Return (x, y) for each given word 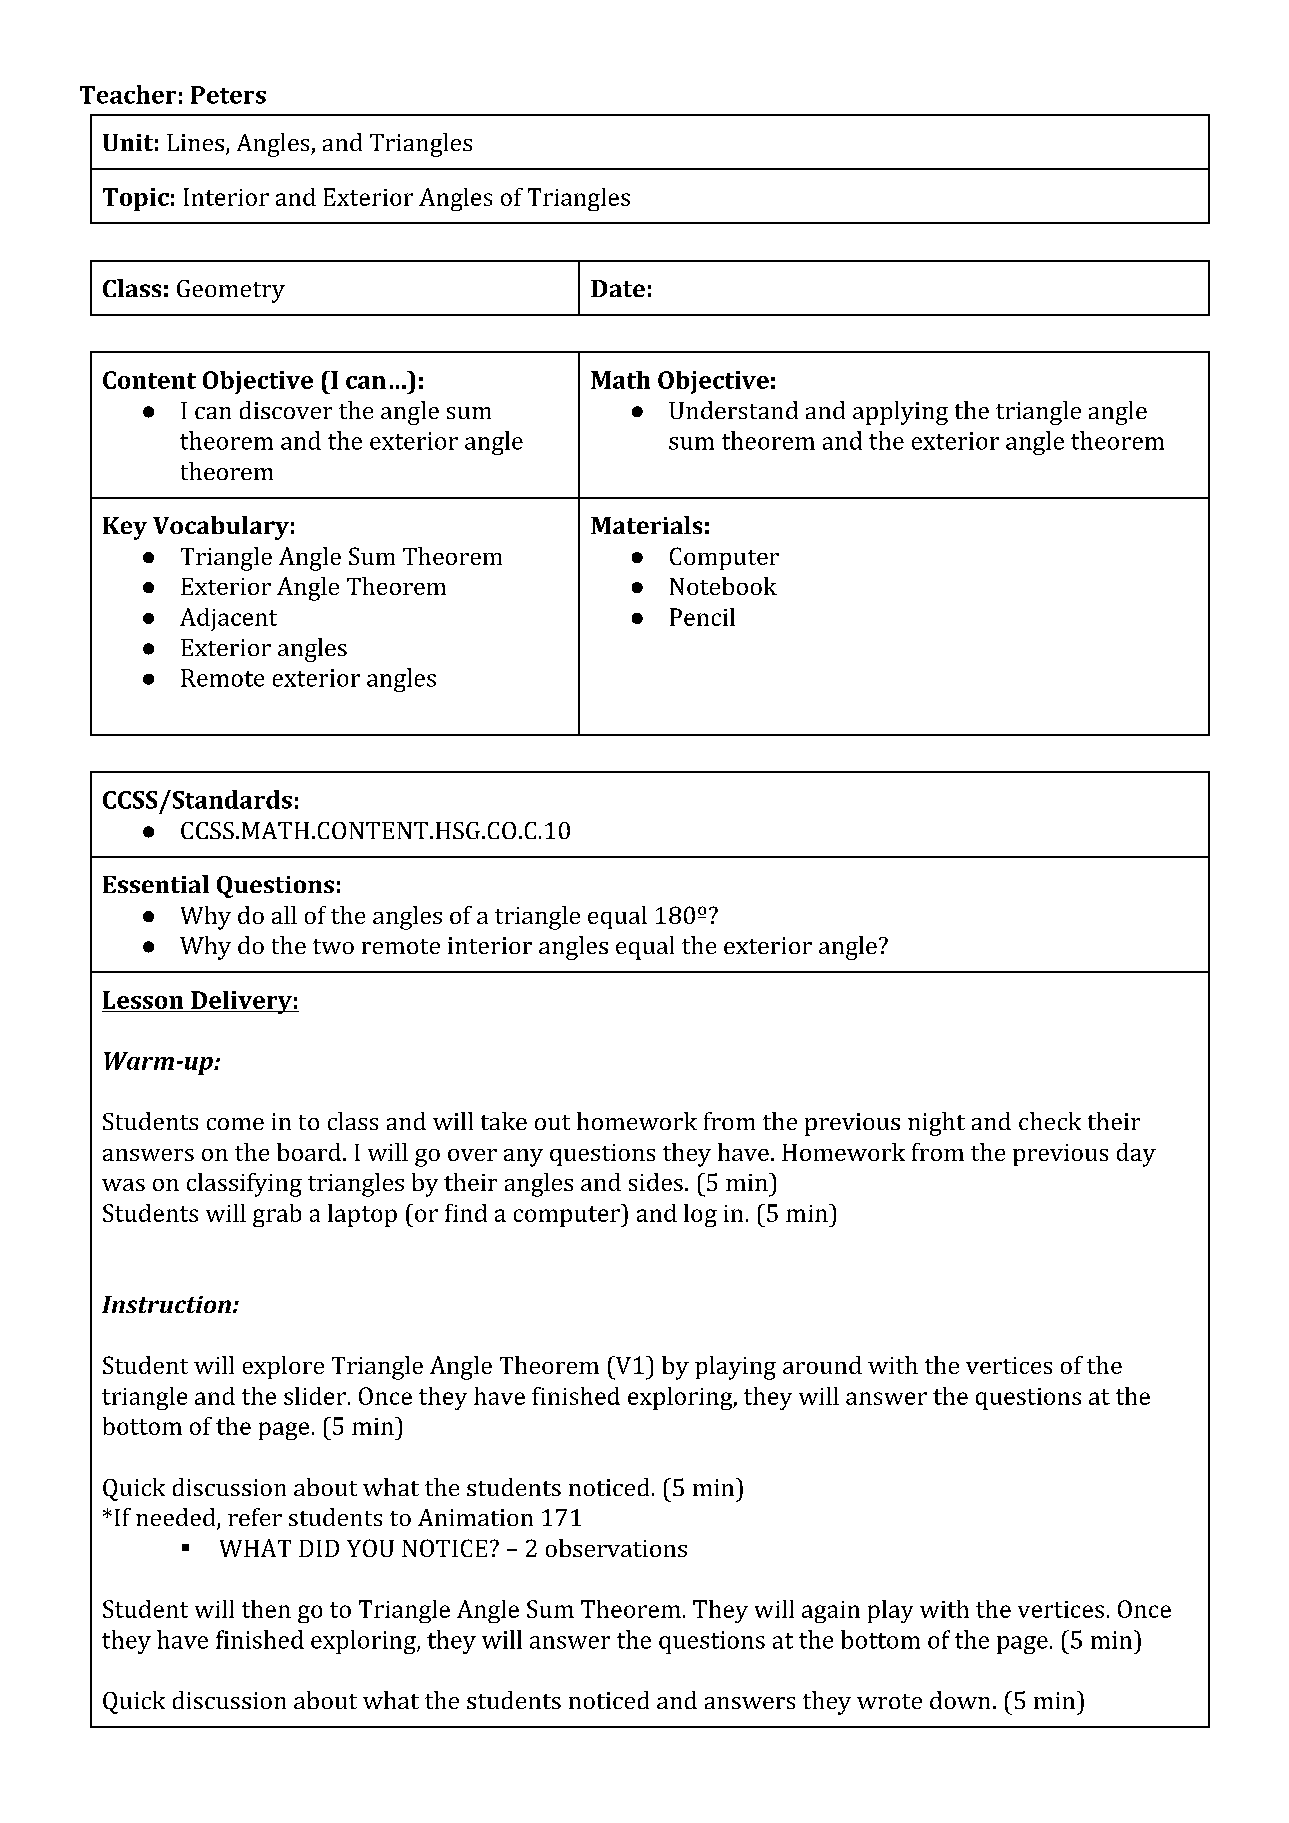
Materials (646, 525)
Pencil (702, 617)
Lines (195, 142)
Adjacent (228, 619)
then (266, 1609)
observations (616, 1548)
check (1050, 1121)
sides (656, 1182)
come (235, 1124)
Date (618, 288)
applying (900, 413)
